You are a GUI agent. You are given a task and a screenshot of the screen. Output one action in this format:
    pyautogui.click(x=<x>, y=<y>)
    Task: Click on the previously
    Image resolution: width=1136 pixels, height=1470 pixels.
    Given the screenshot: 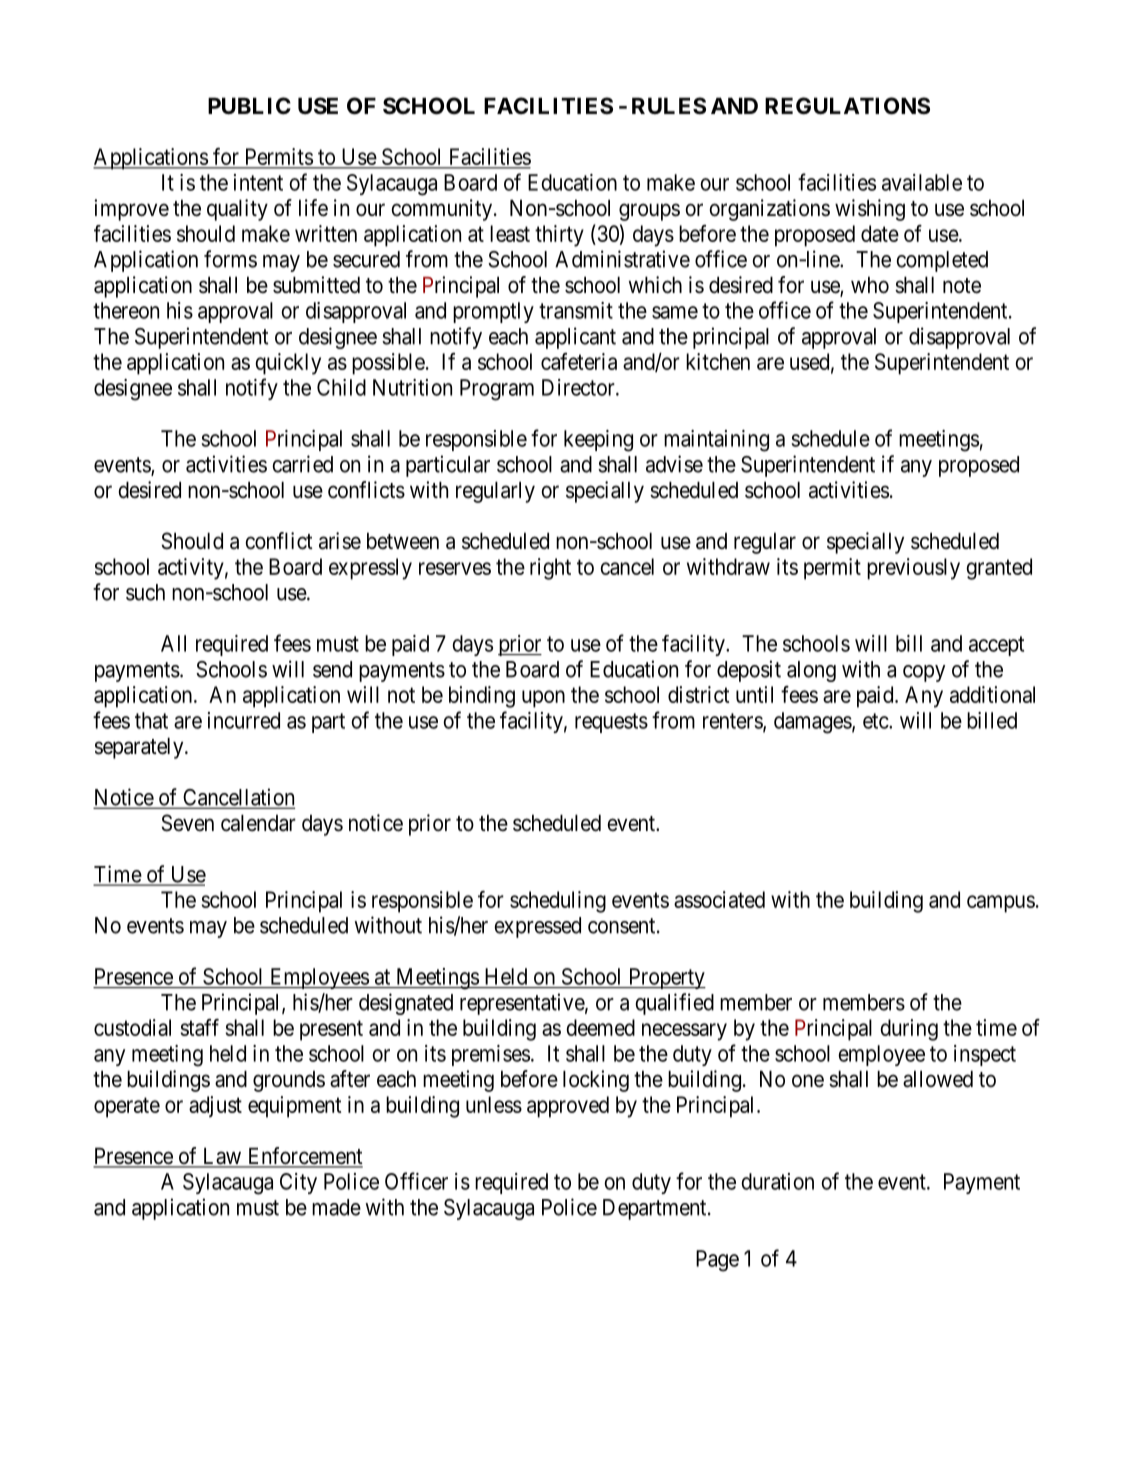 What is the action you would take?
    pyautogui.click(x=913, y=569)
